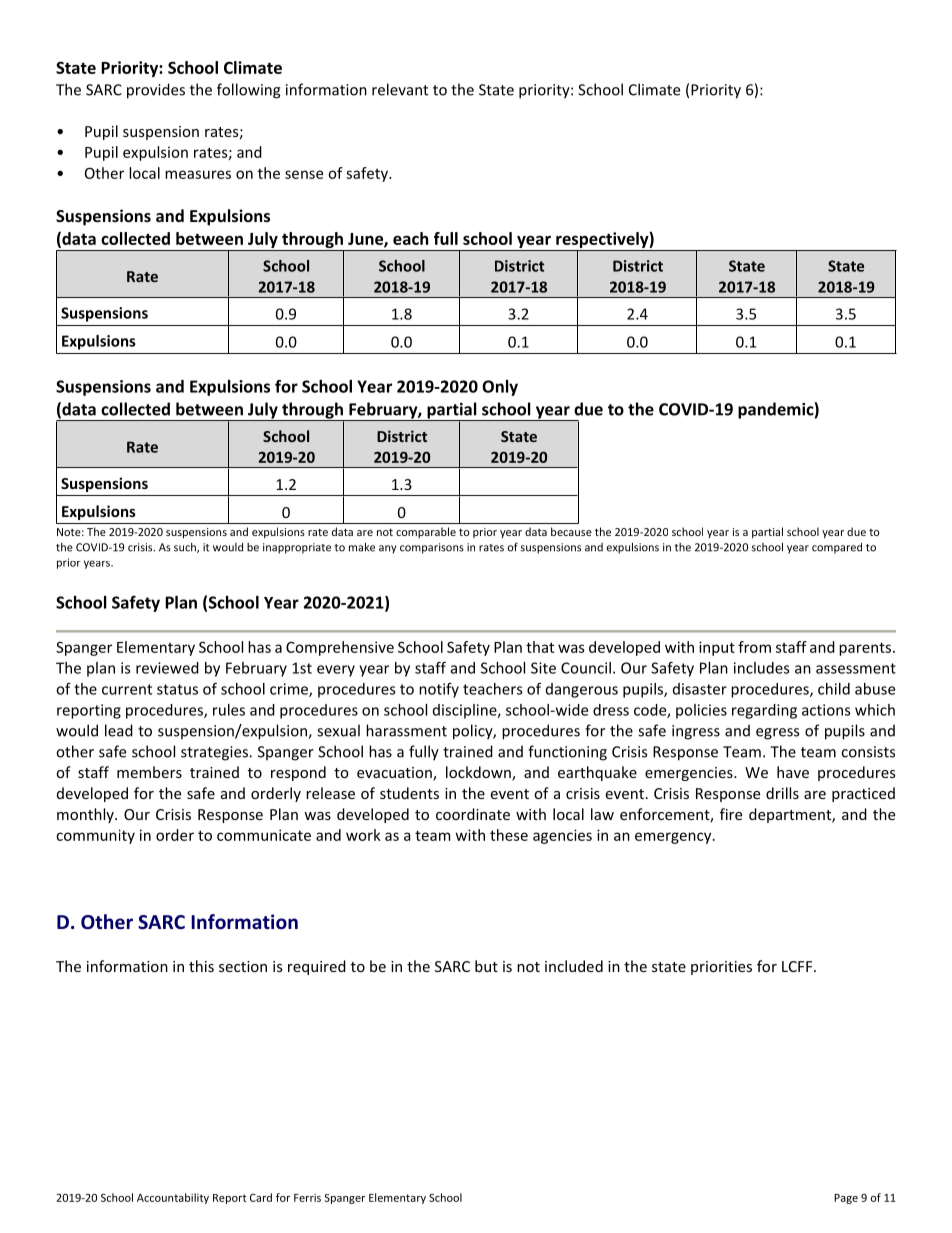 Image resolution: width=952 pixels, height=1233 pixels. Describe the element at coordinates (731, 814) in the page. I see `fire` at that location.
